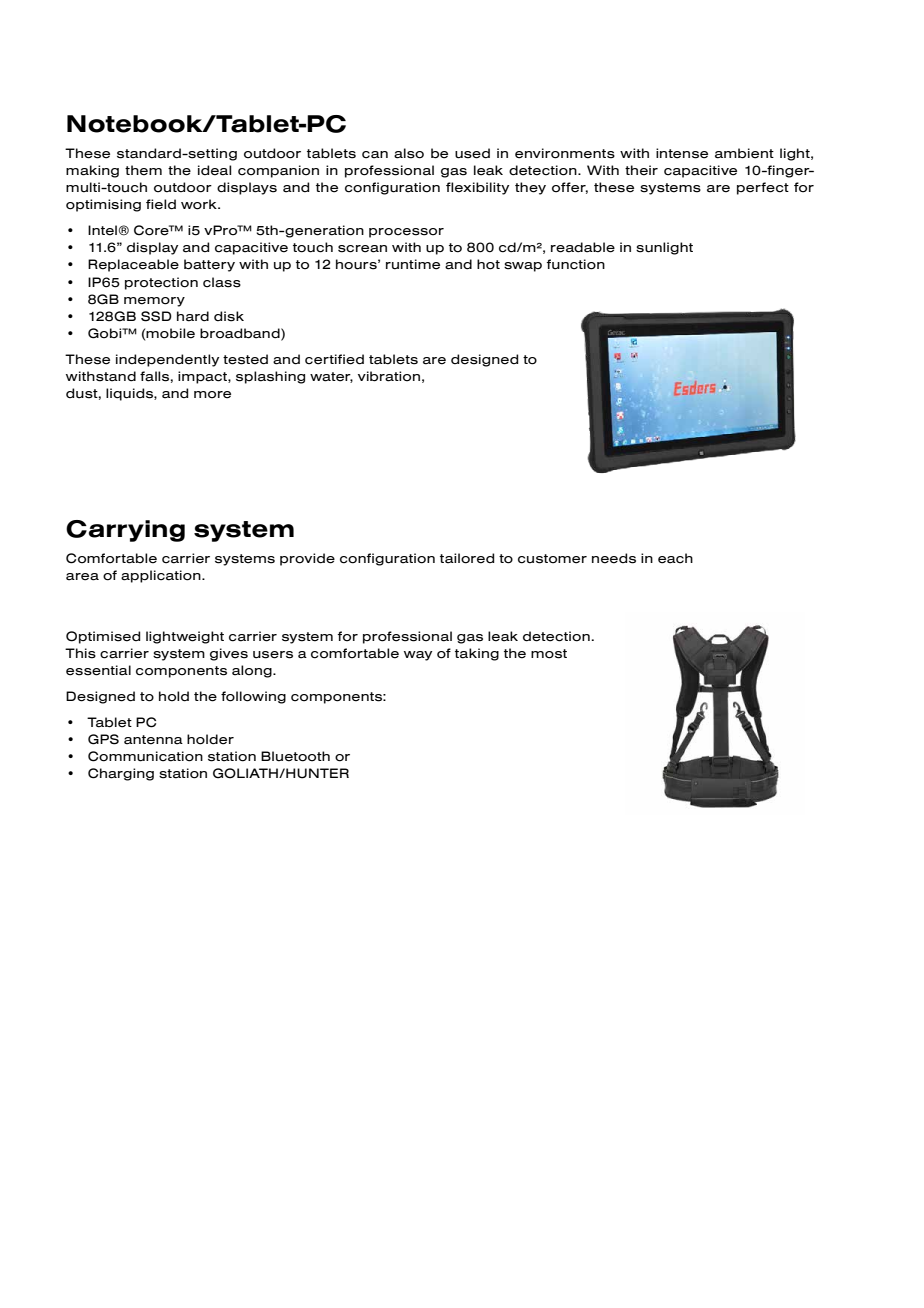 The width and height of the screenshot is (924, 1308). Describe the element at coordinates (125, 531) in the screenshot. I see `Carrying` at that location.
